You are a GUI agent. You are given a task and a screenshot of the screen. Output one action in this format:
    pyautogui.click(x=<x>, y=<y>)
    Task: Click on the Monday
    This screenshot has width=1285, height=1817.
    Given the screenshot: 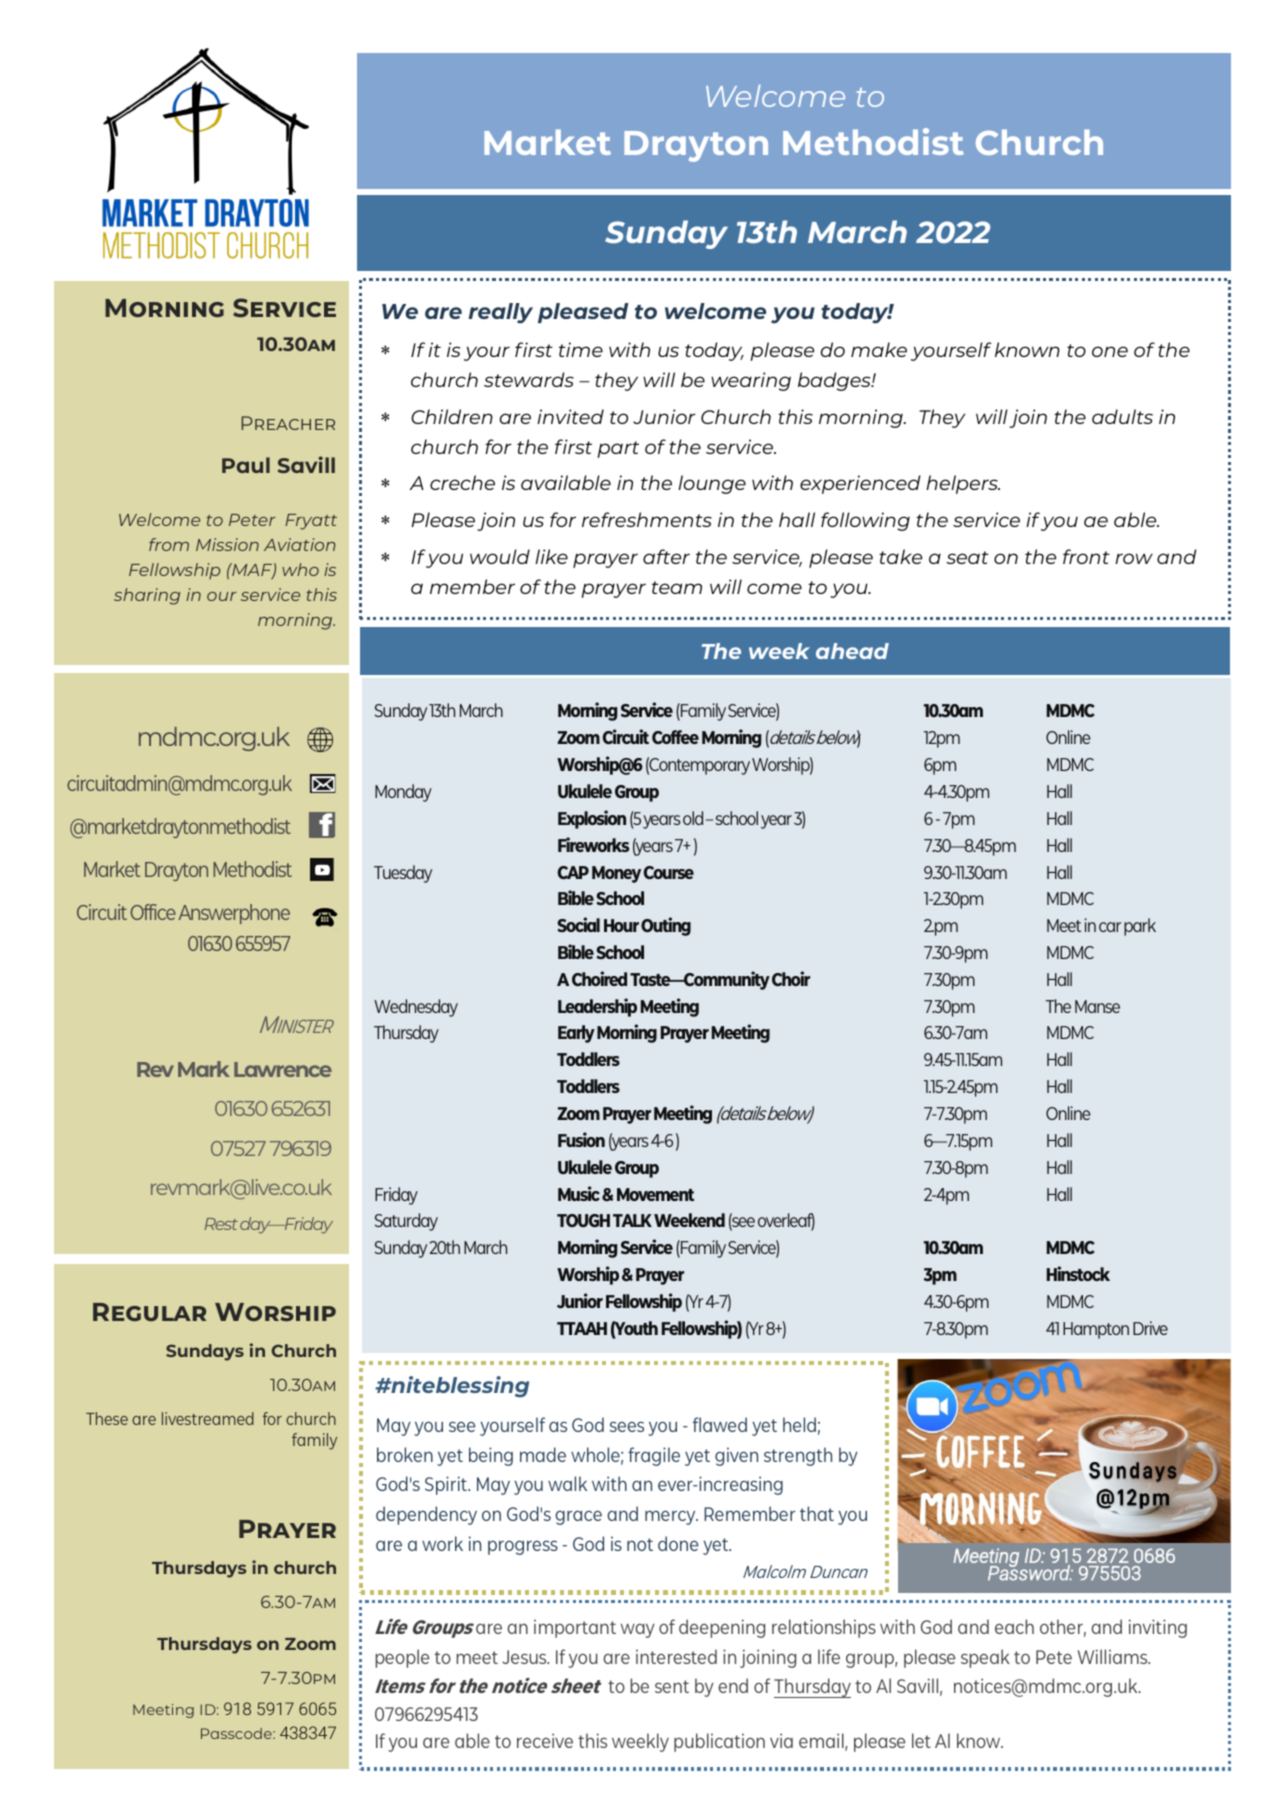 What is the action you would take?
    pyautogui.click(x=403, y=793)
